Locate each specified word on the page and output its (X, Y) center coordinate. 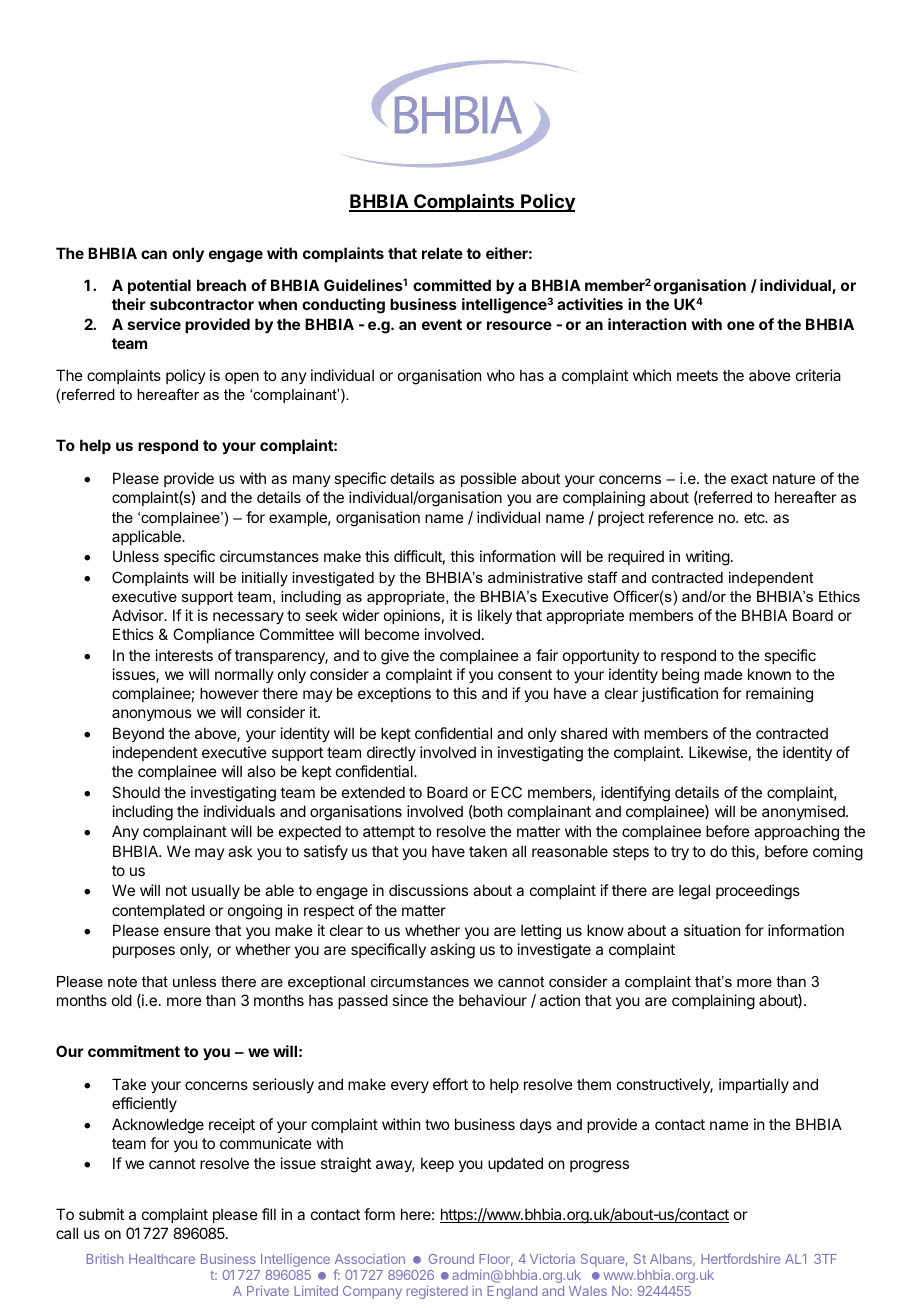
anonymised (804, 812)
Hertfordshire (740, 1258)
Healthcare (162, 1259)
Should (136, 792)
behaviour (493, 1000)
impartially (754, 1085)
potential (159, 286)
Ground (451, 1259)
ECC (506, 792)
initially (265, 579)
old (122, 1000)
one (741, 325)
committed (452, 285)
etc (755, 517)
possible (489, 479)
